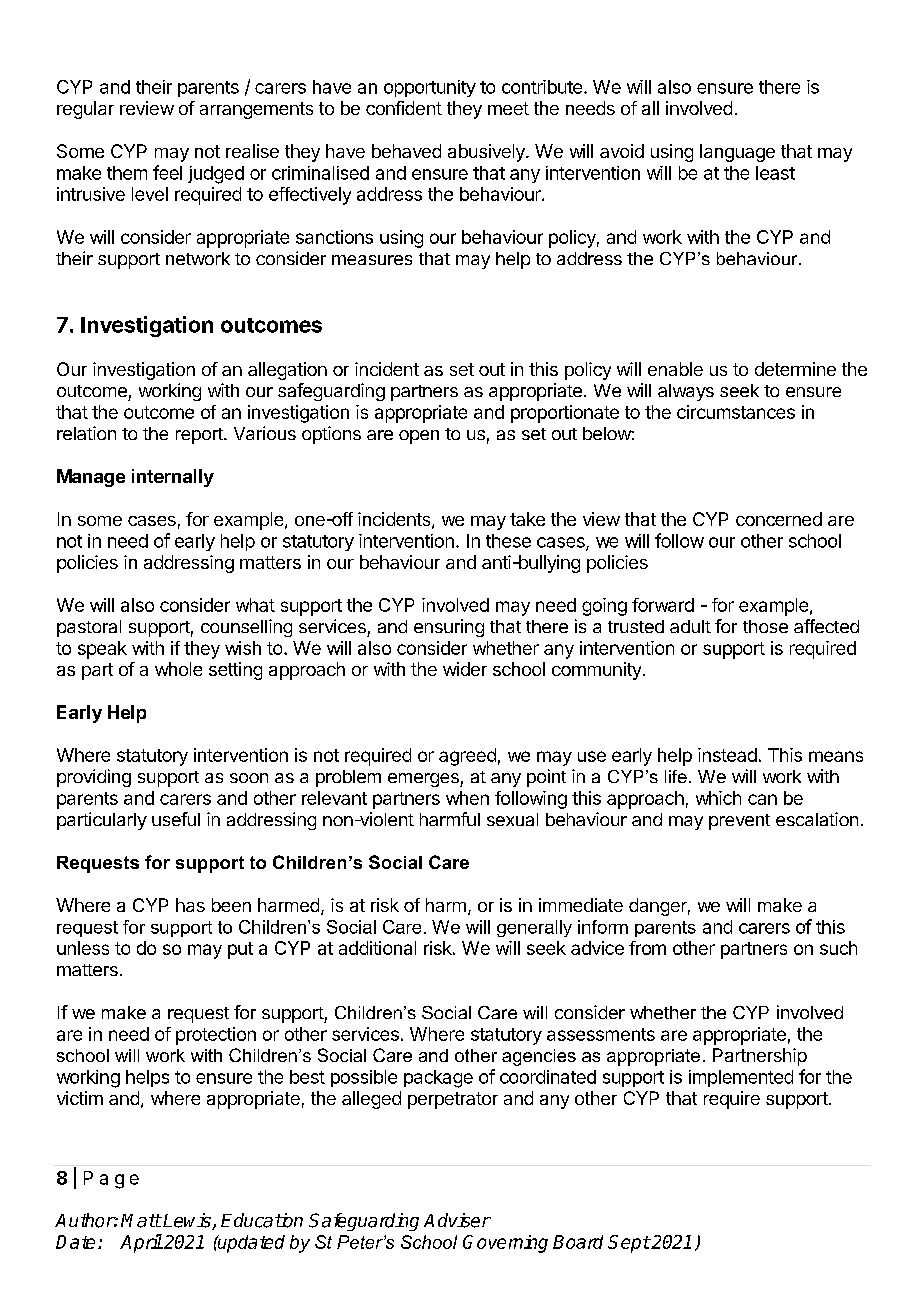 The height and width of the screenshot is (1308, 924). Describe the element at coordinates (167, 172) in the screenshot. I see `feel` at that location.
